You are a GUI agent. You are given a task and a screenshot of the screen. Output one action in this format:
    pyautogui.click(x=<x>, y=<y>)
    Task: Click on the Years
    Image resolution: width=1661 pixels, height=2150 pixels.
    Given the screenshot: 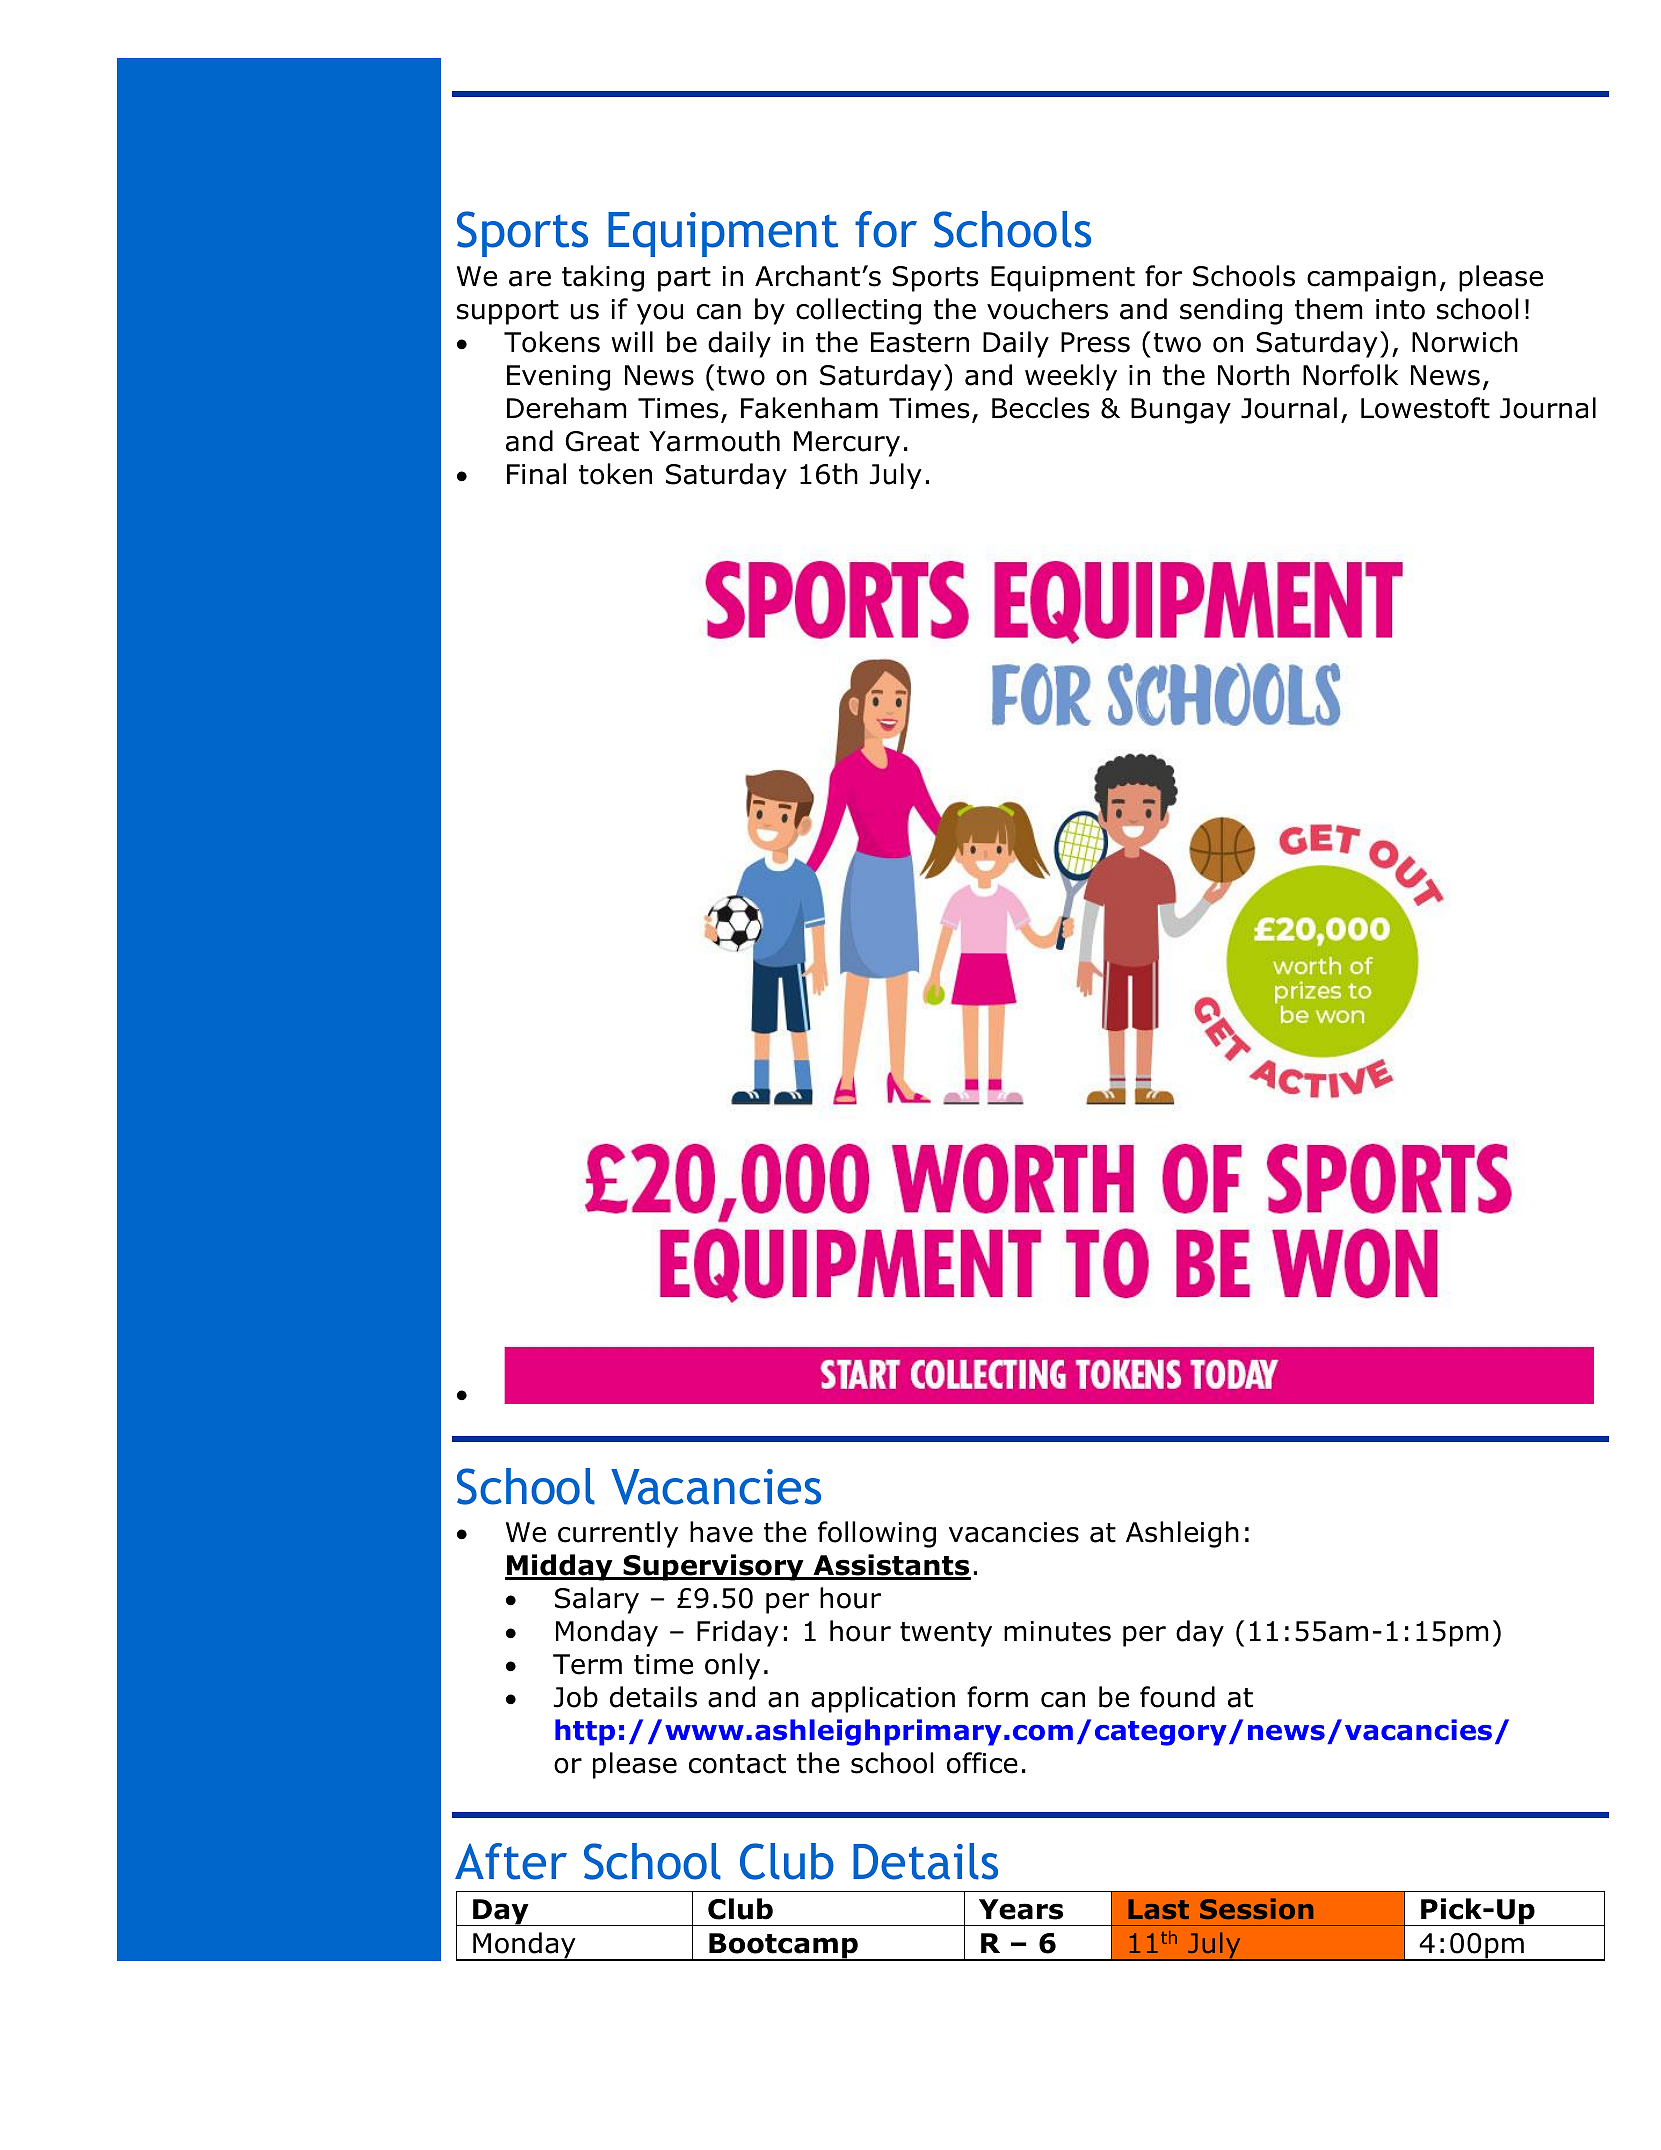 What is the action you would take?
    pyautogui.click(x=1021, y=1909)
